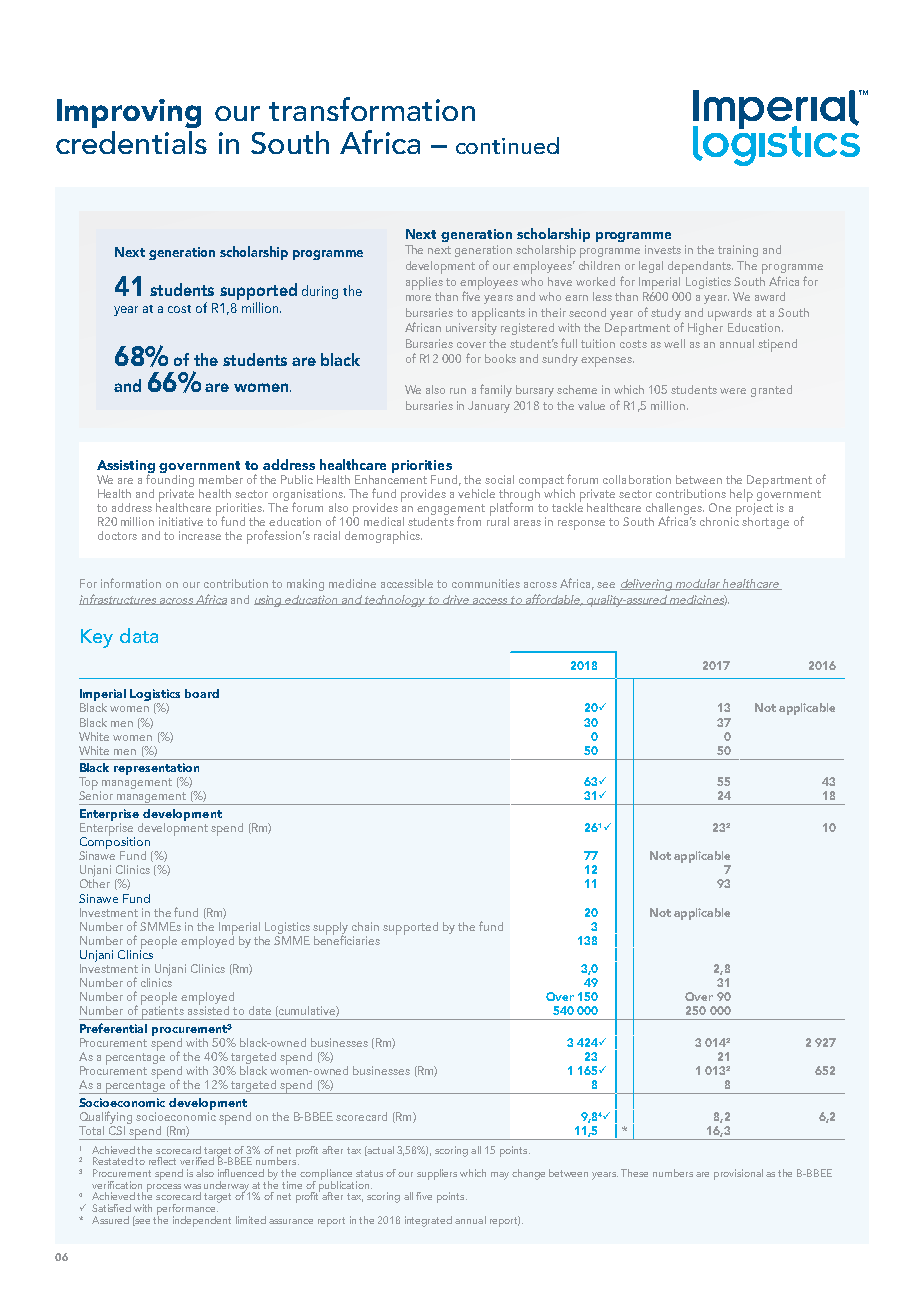  I want to click on chain, so click(365, 926).
